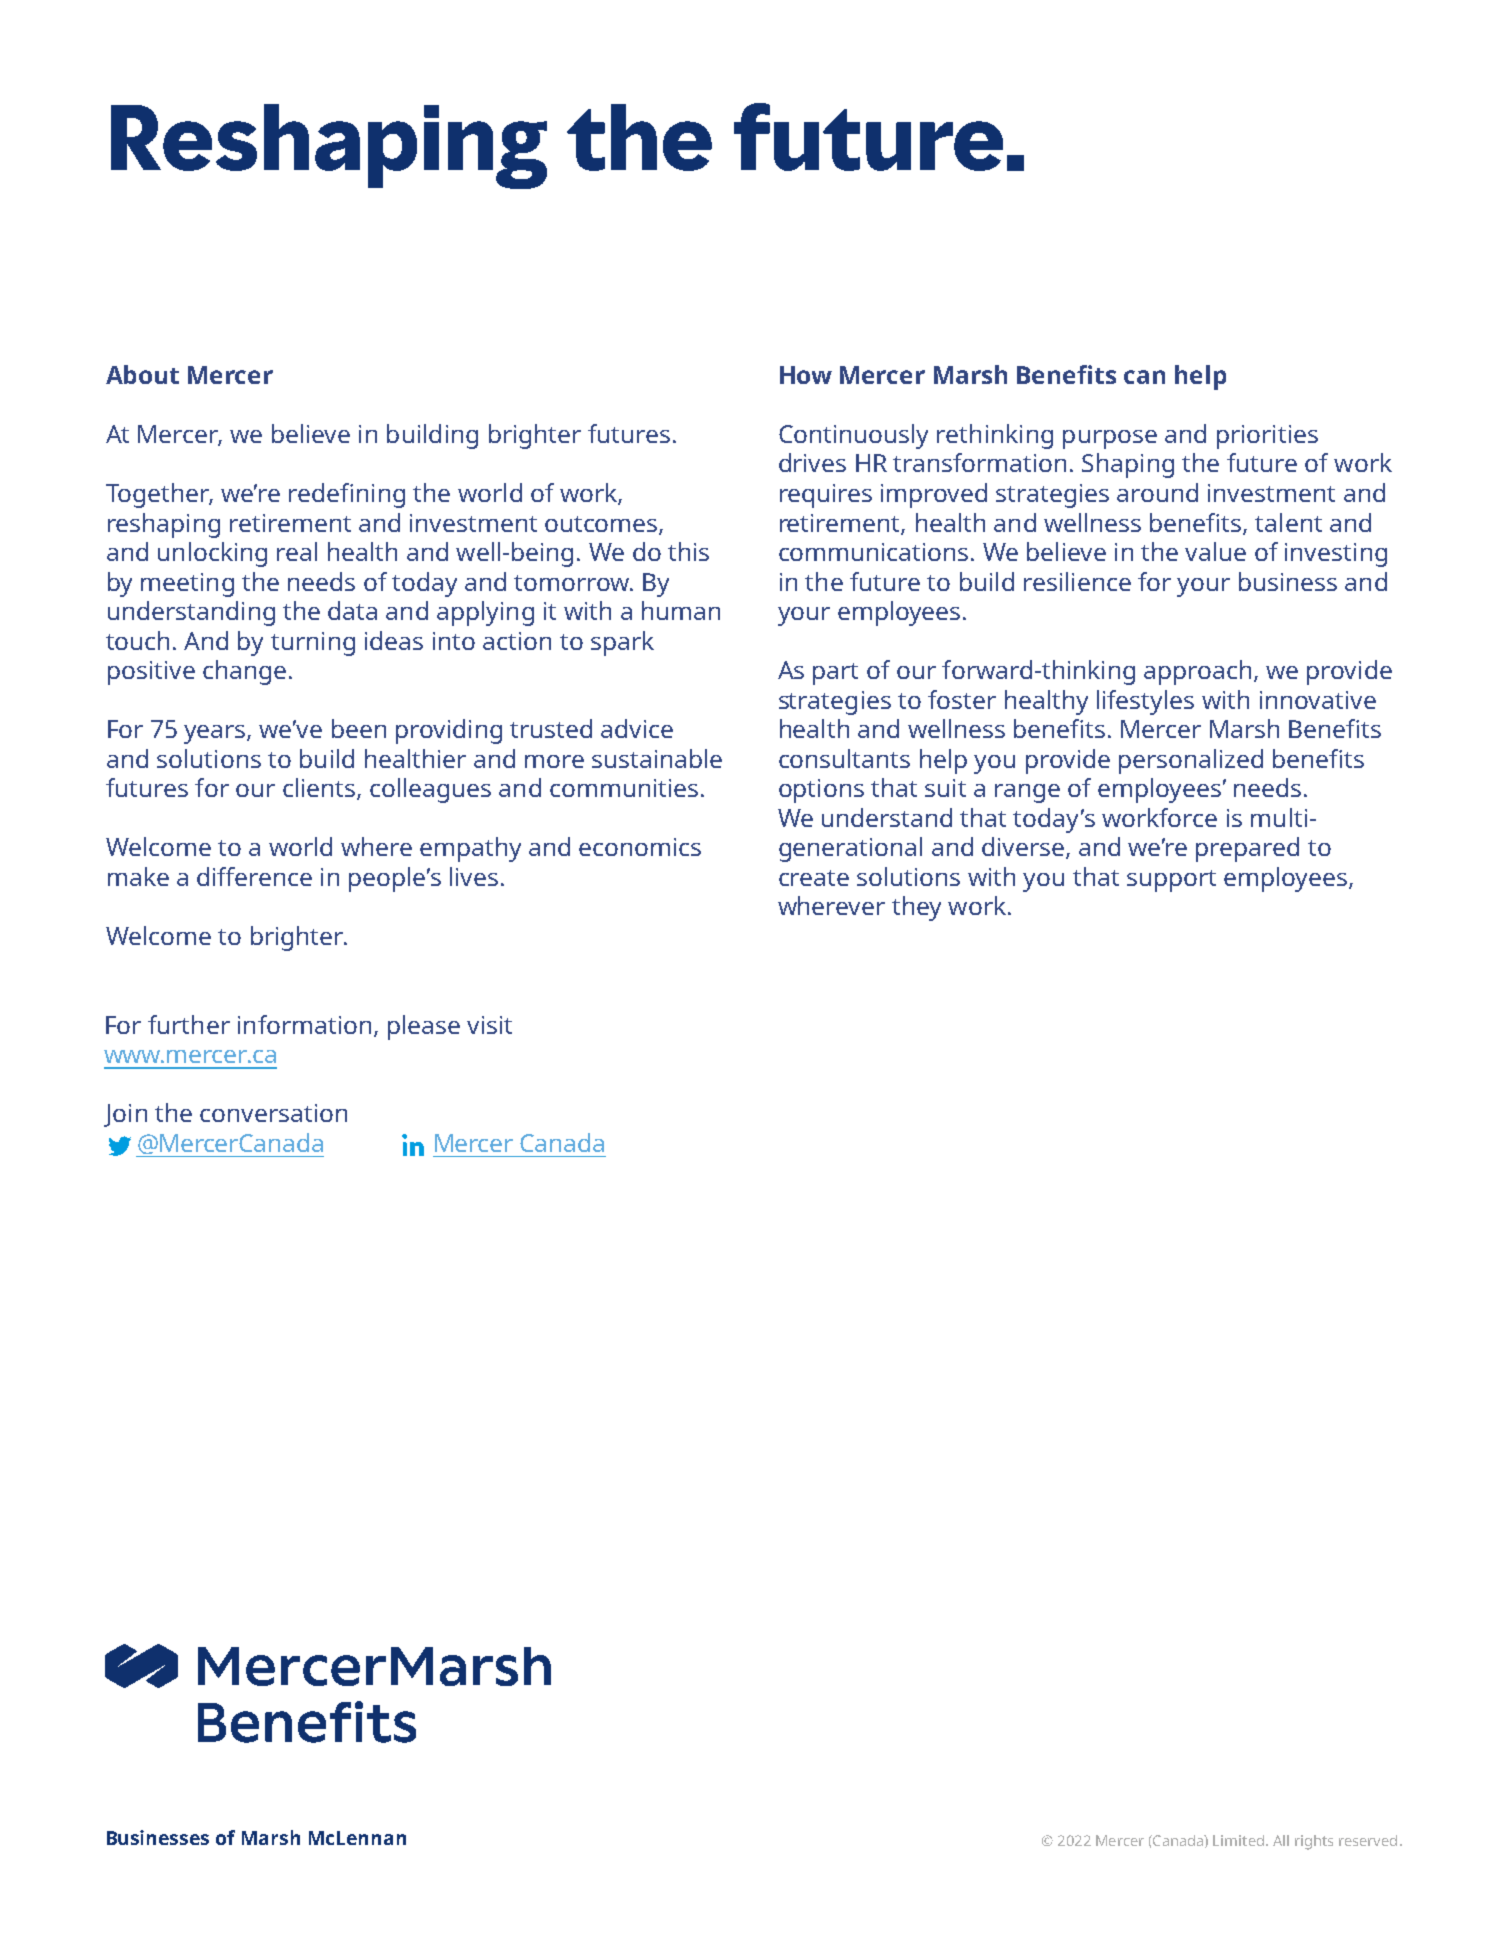 The height and width of the screenshot is (1949, 1506). Describe the element at coordinates (1238, 1840) in the screenshot. I see `Limited` at that location.
